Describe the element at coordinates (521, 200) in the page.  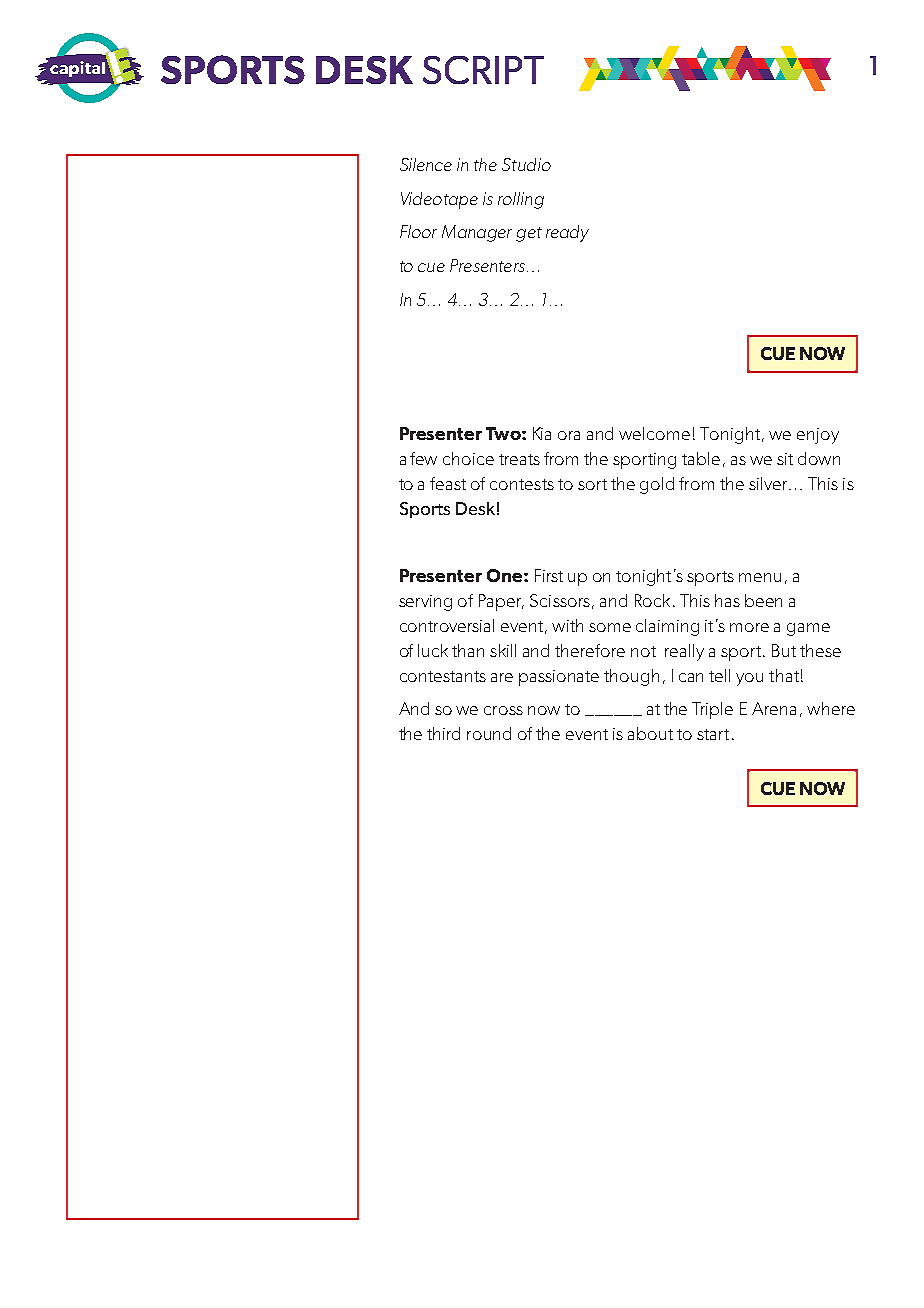
I see `rolling` at that location.
